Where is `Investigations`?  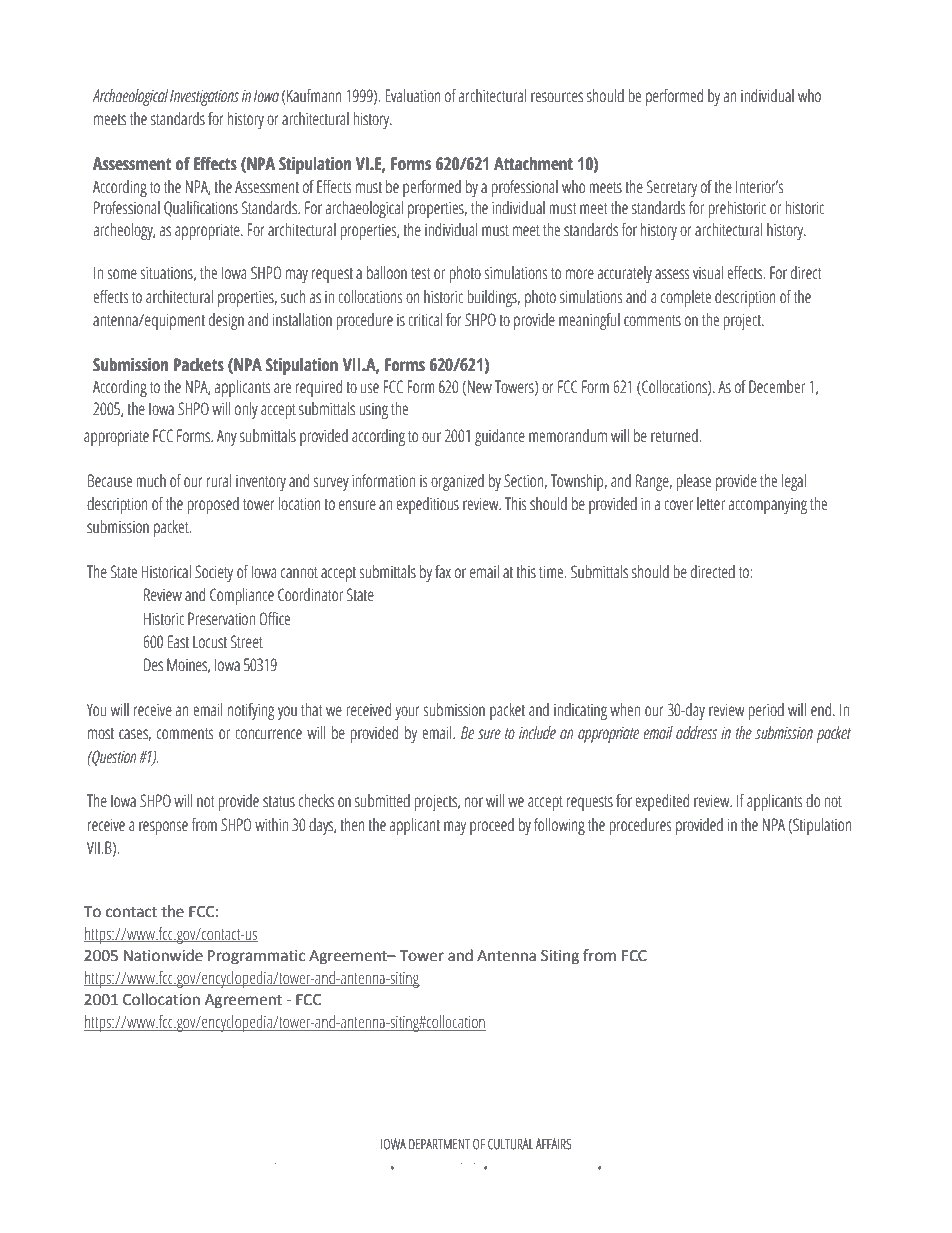 Investigations is located at coordinates (204, 97).
